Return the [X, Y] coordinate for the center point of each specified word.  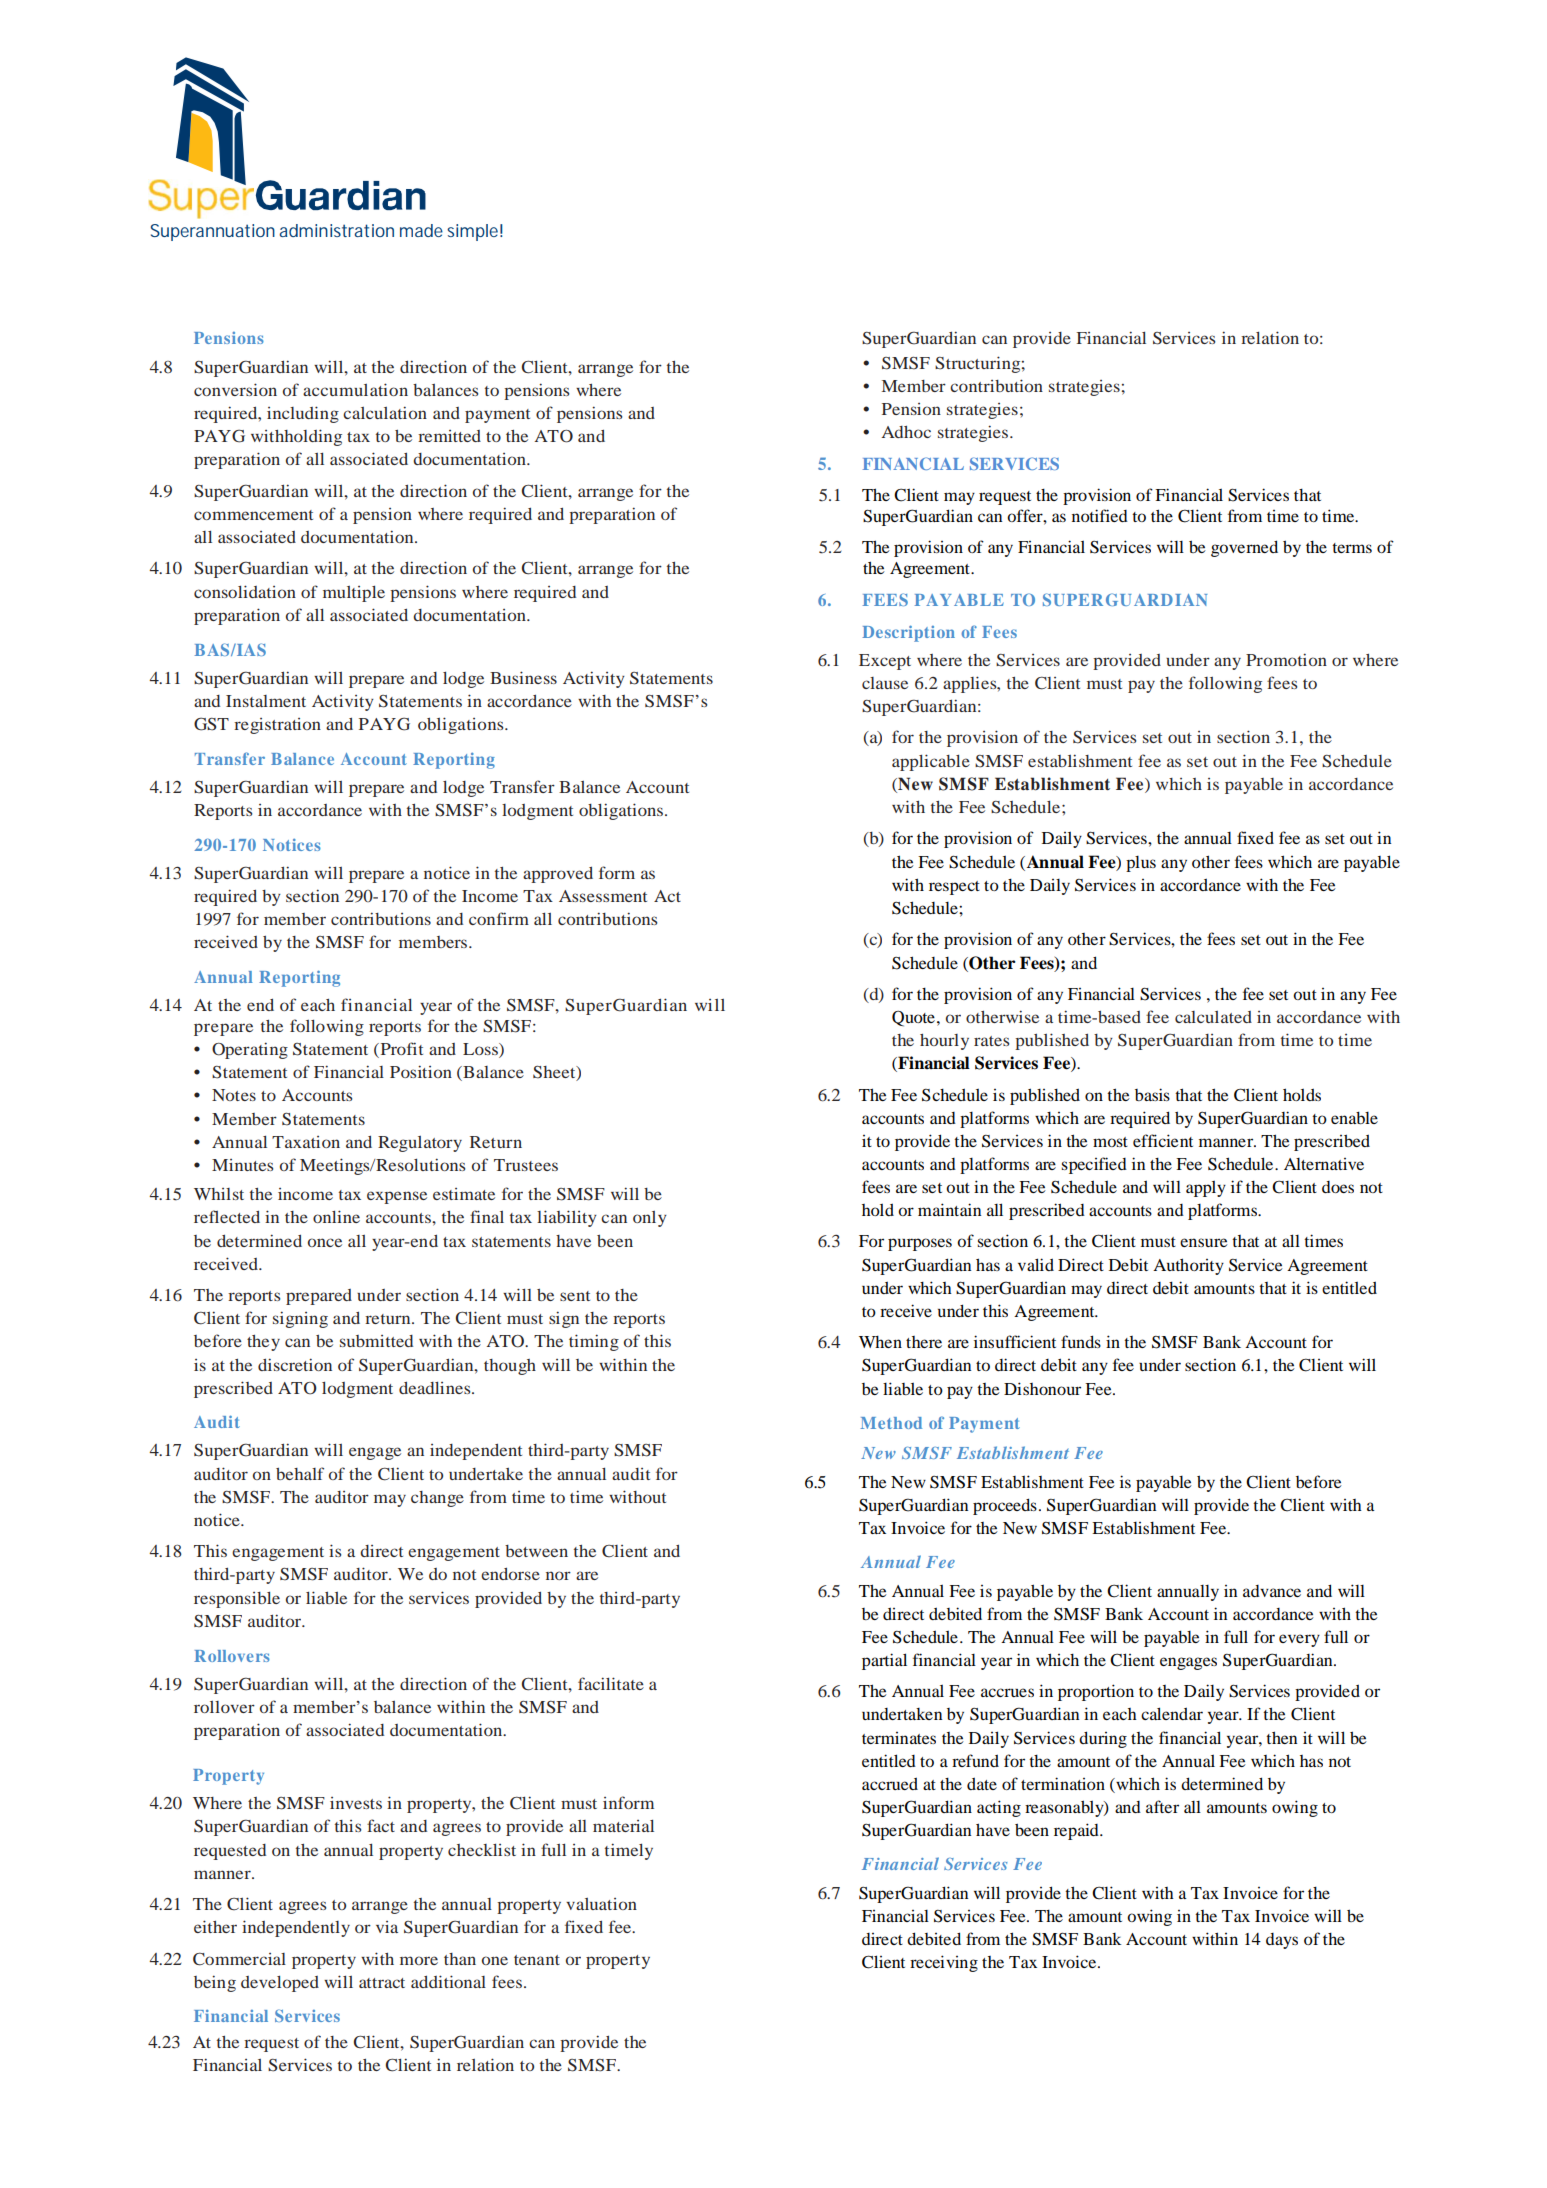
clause [885, 683]
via [387, 1927]
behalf [300, 1473]
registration [277, 726]
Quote [913, 1019]
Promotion [1286, 659]
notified [1100, 515]
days [1282, 1941]
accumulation [355, 389]
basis [1152, 1094]
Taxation [306, 1142]
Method [891, 1423]
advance [1272, 1591]
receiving [944, 1963]
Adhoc [906, 432]
